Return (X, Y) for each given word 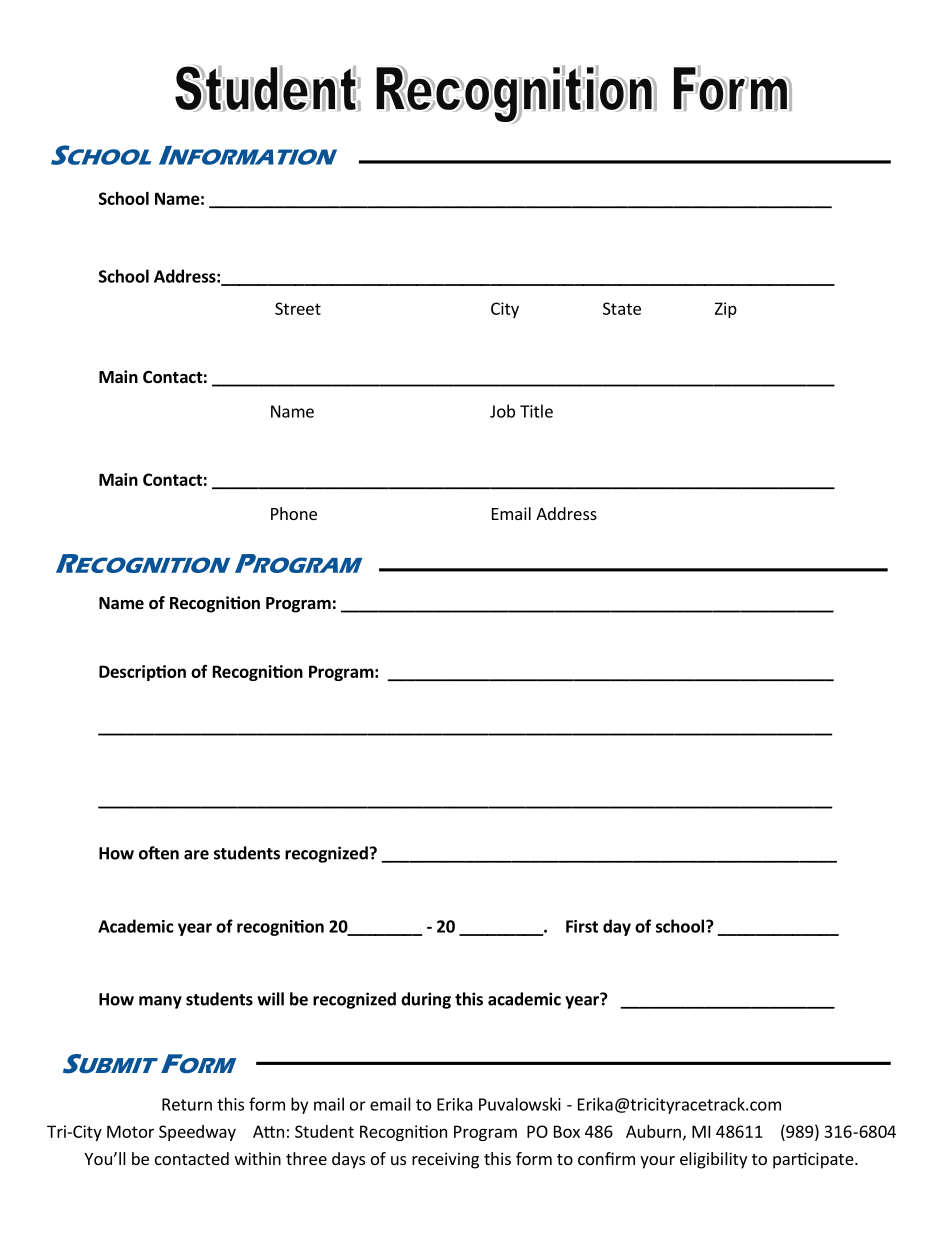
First (582, 926)
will (270, 999)
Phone (294, 513)
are (196, 855)
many (160, 1002)
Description (142, 673)
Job (502, 411)
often (159, 853)
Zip (726, 310)
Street (298, 308)
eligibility (713, 1160)
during (426, 1000)
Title (536, 411)
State (622, 308)
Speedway (197, 1133)
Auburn (653, 1131)
